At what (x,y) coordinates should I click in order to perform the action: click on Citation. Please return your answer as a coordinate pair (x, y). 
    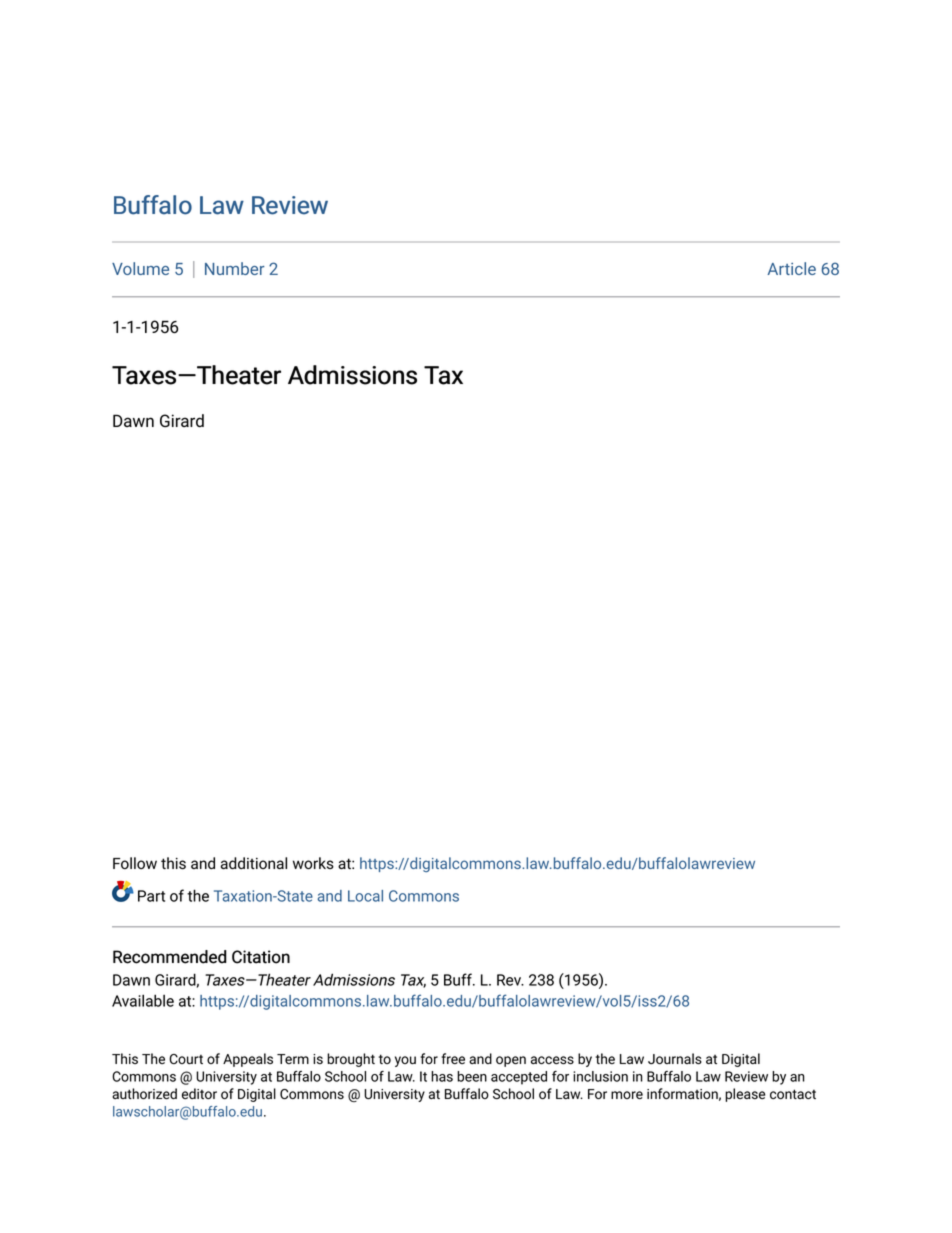
    Looking at the image, I should click on (261, 957).
